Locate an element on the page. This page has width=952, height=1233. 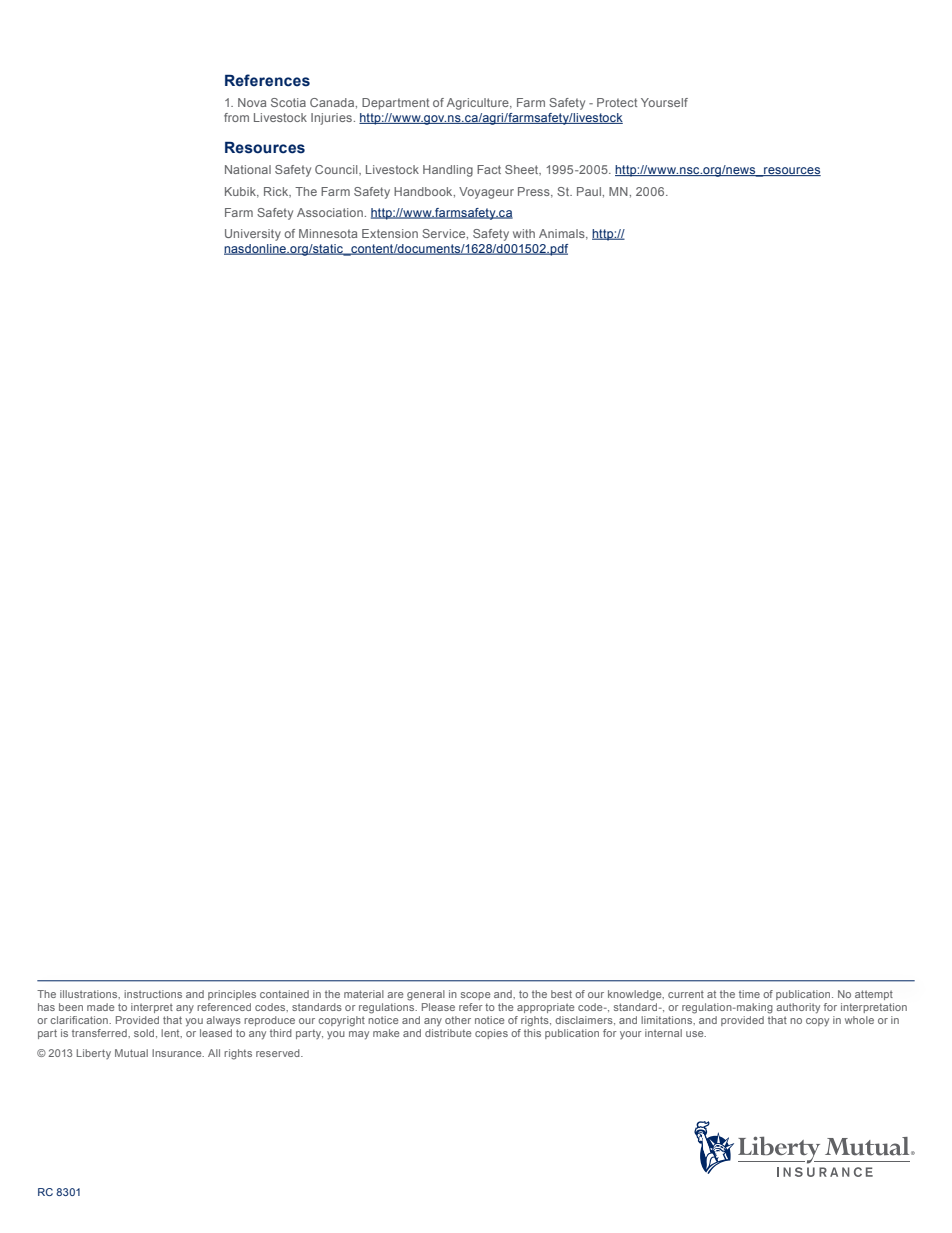
transferred is located at coordinates (100, 1033).
